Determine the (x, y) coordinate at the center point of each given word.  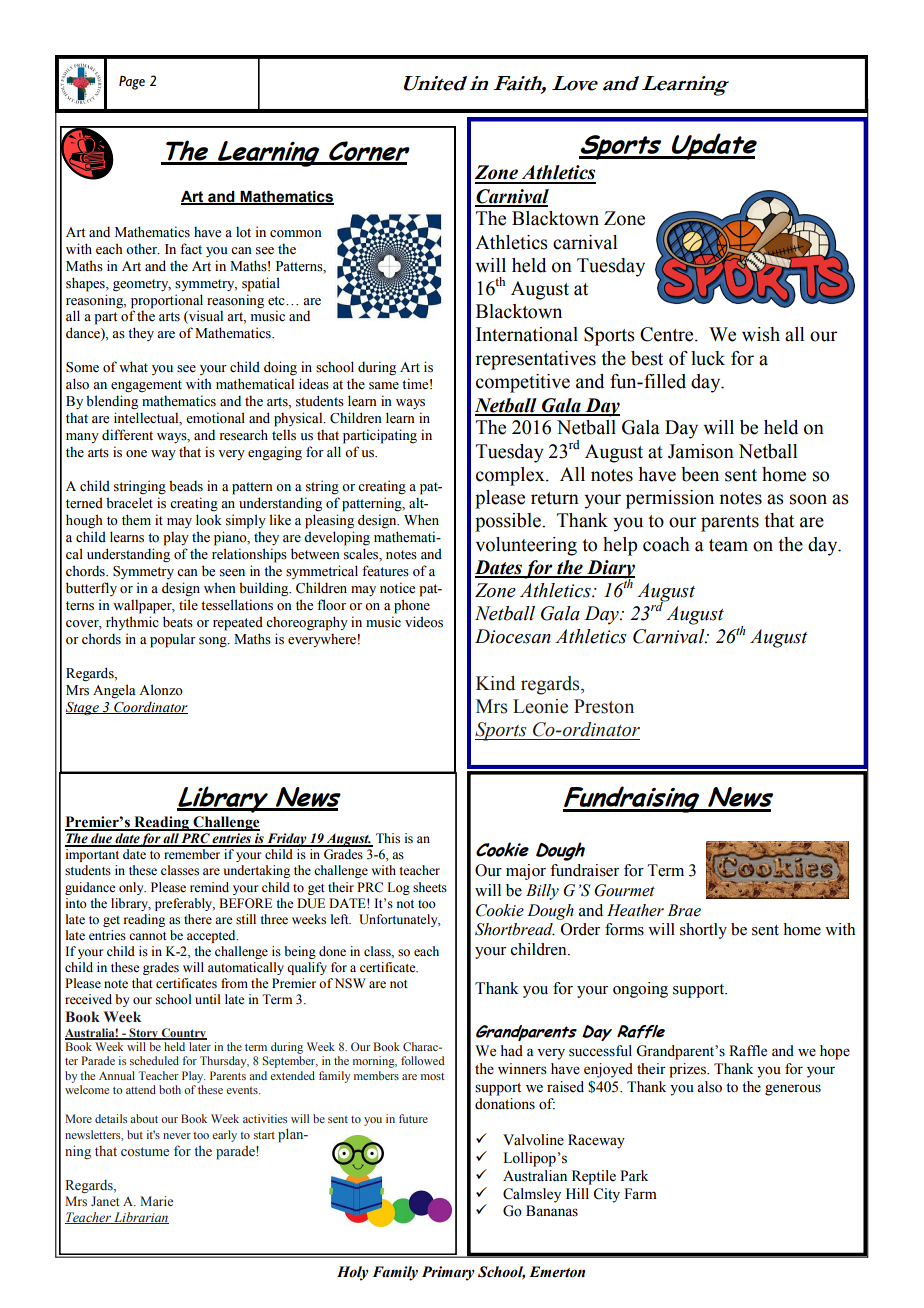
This (388, 838)
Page (132, 83)
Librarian (140, 1218)
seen (232, 573)
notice (397, 588)
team (728, 545)
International (527, 334)
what (133, 366)
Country (183, 1034)
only (132, 888)
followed (422, 1060)
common (296, 234)
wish (761, 334)
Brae (684, 910)
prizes (688, 1070)
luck (708, 358)
